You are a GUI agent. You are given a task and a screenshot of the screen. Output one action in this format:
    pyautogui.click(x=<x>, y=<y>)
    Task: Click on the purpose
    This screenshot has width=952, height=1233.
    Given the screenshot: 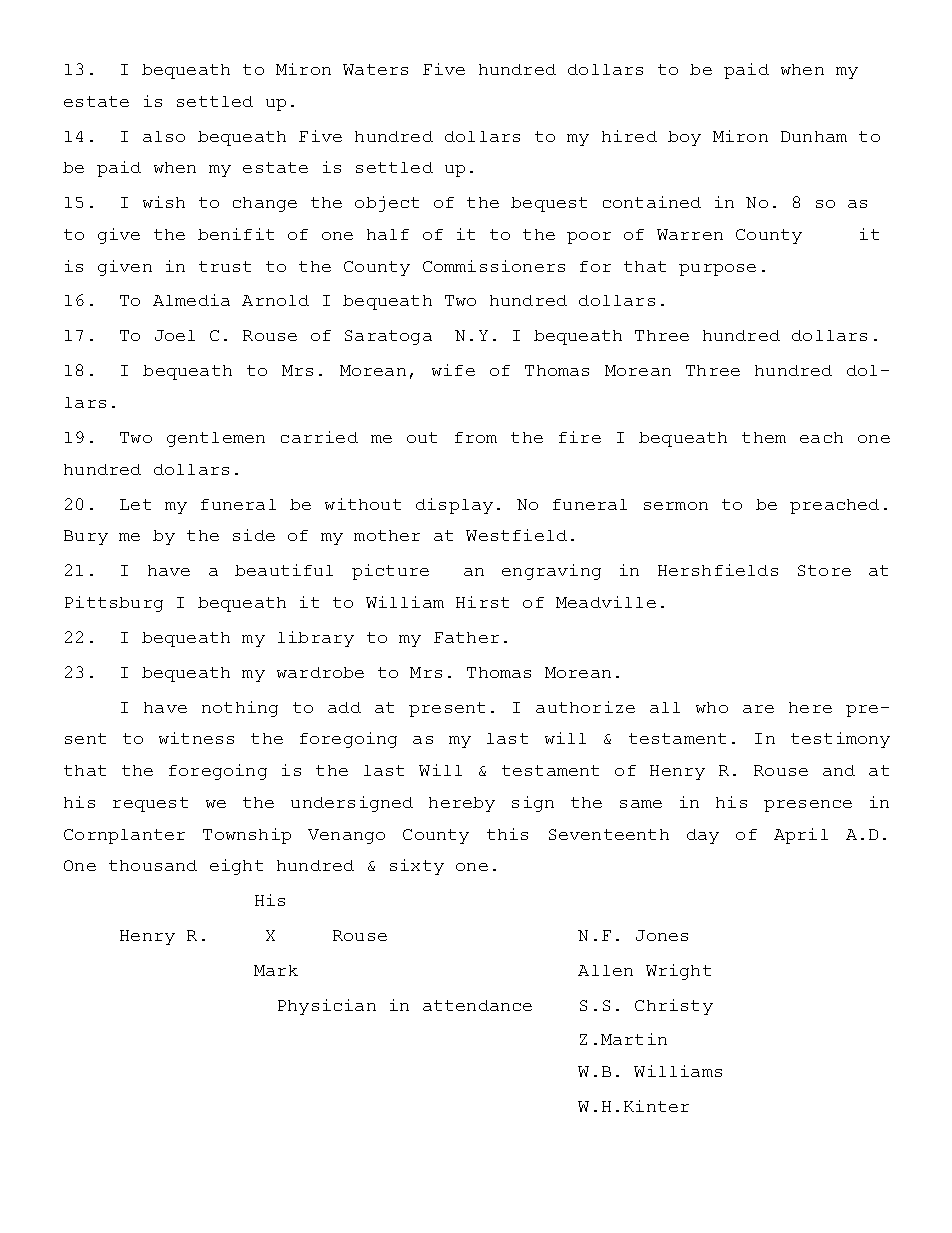 What is the action you would take?
    pyautogui.click(x=717, y=270)
